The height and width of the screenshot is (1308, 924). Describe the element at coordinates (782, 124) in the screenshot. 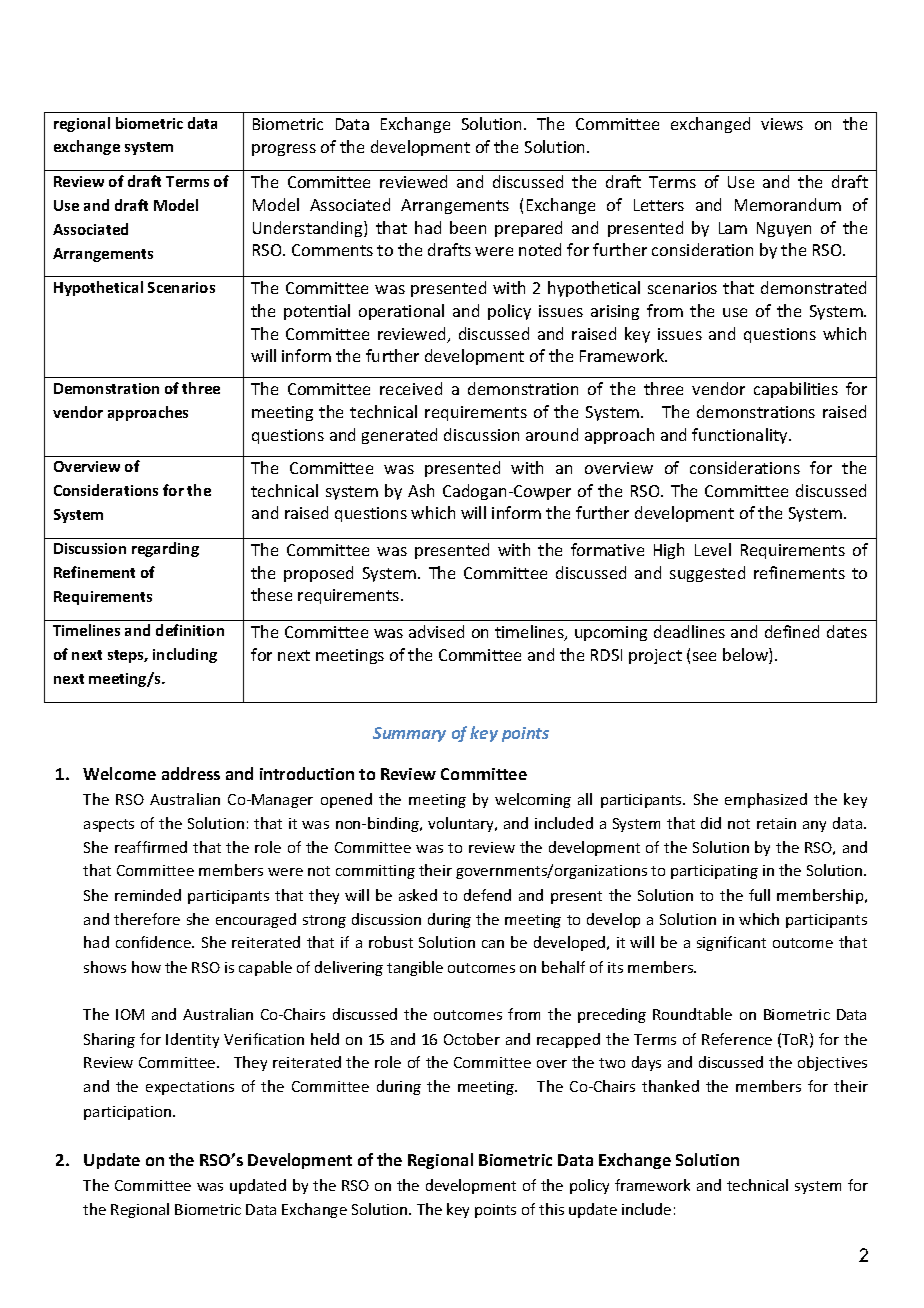

I see `views` at that location.
